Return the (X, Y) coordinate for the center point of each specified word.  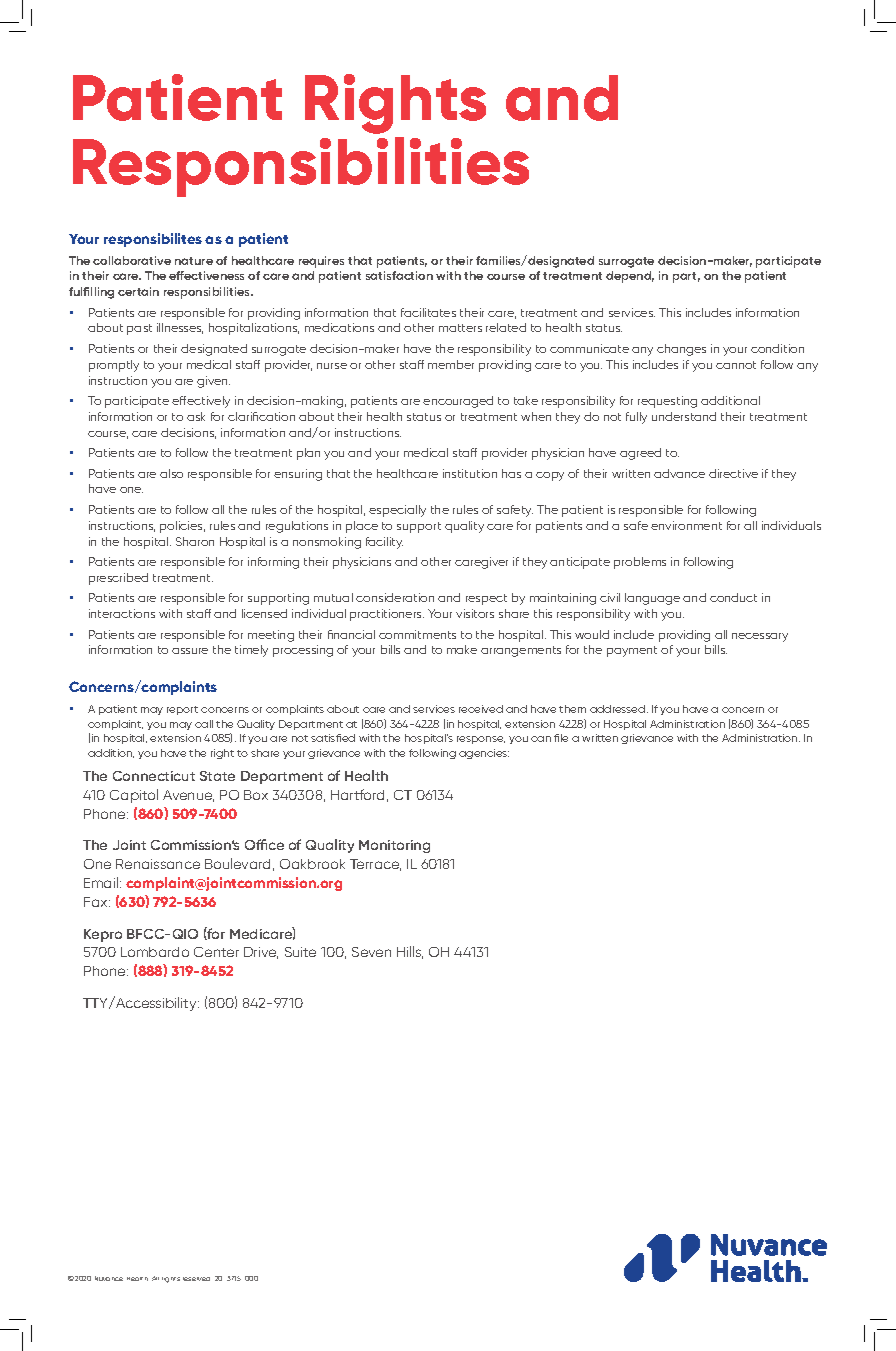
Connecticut (154, 776)
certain (138, 291)
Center (216, 952)
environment (686, 525)
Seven (371, 952)
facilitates (428, 312)
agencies (484, 754)
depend (630, 277)
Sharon (195, 541)
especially (397, 511)
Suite (300, 952)
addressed (619, 709)
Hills (410, 952)
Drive (261, 953)
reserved (196, 1279)
